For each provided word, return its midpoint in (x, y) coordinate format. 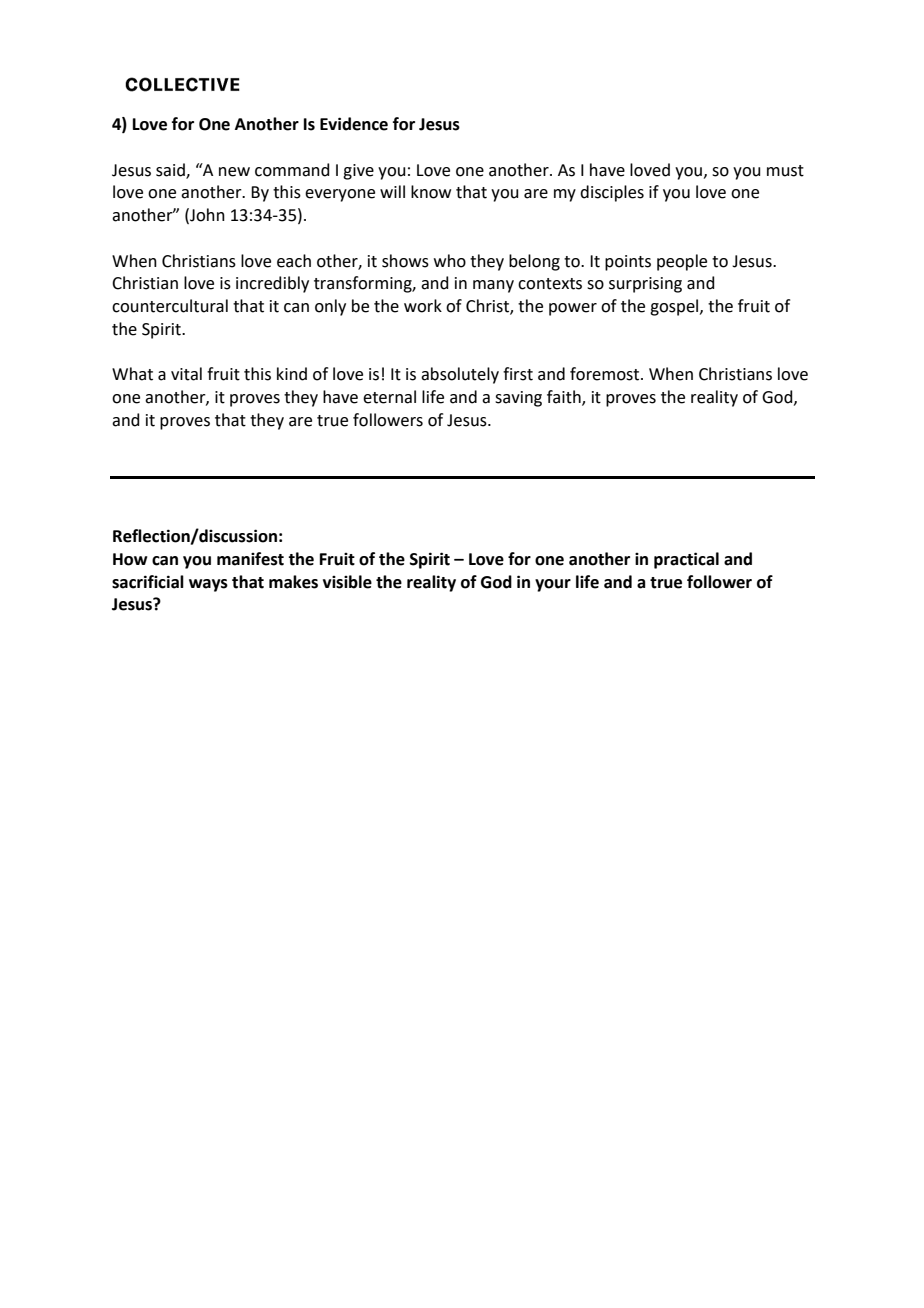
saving (518, 399)
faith (565, 398)
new (234, 172)
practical (686, 560)
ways (208, 585)
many (493, 286)
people (682, 262)
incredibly (272, 284)
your (553, 585)
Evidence (354, 124)
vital (186, 374)
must (785, 171)
